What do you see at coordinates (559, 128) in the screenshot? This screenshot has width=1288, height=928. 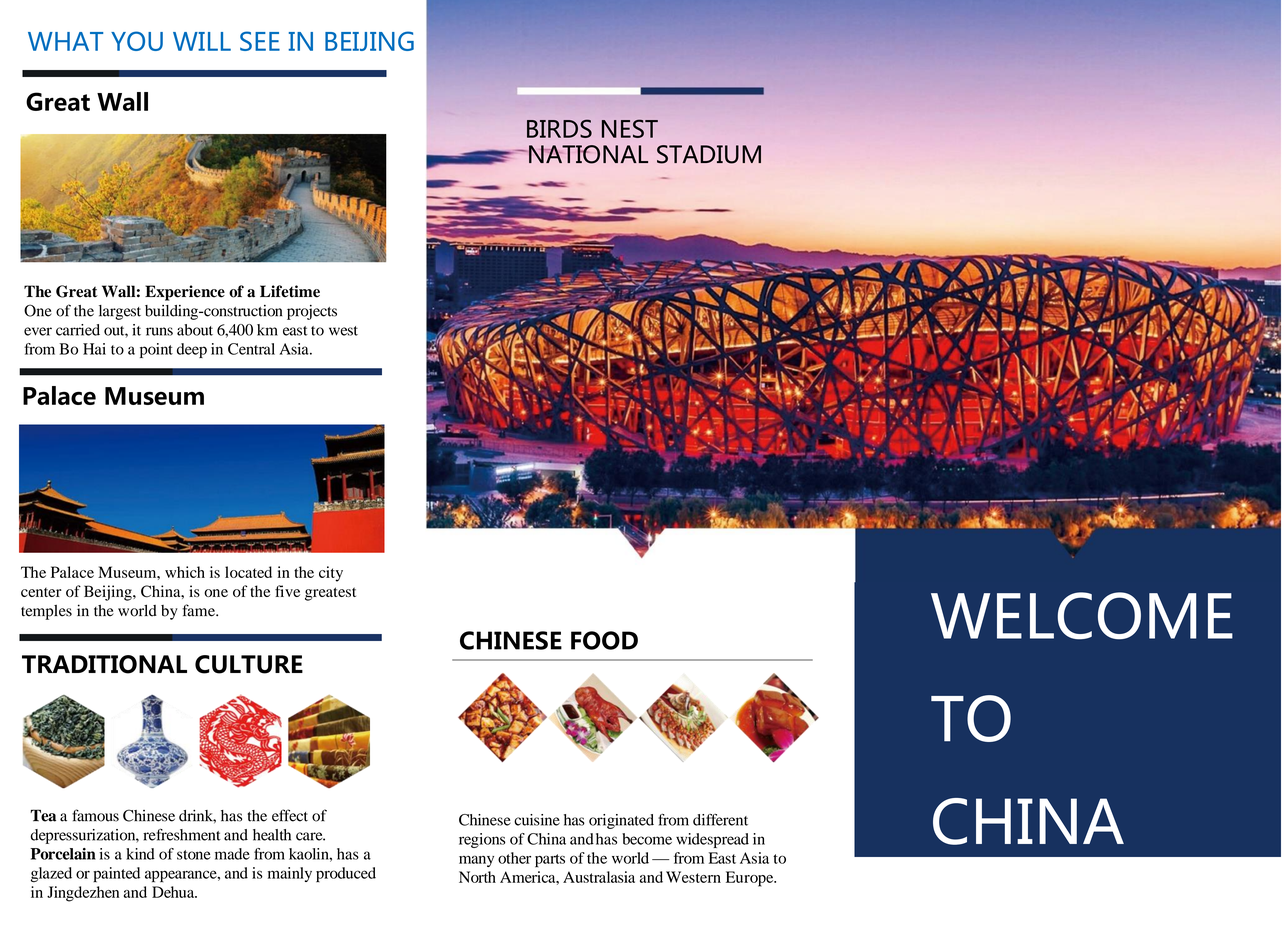 I see `BIRDS` at bounding box center [559, 128].
